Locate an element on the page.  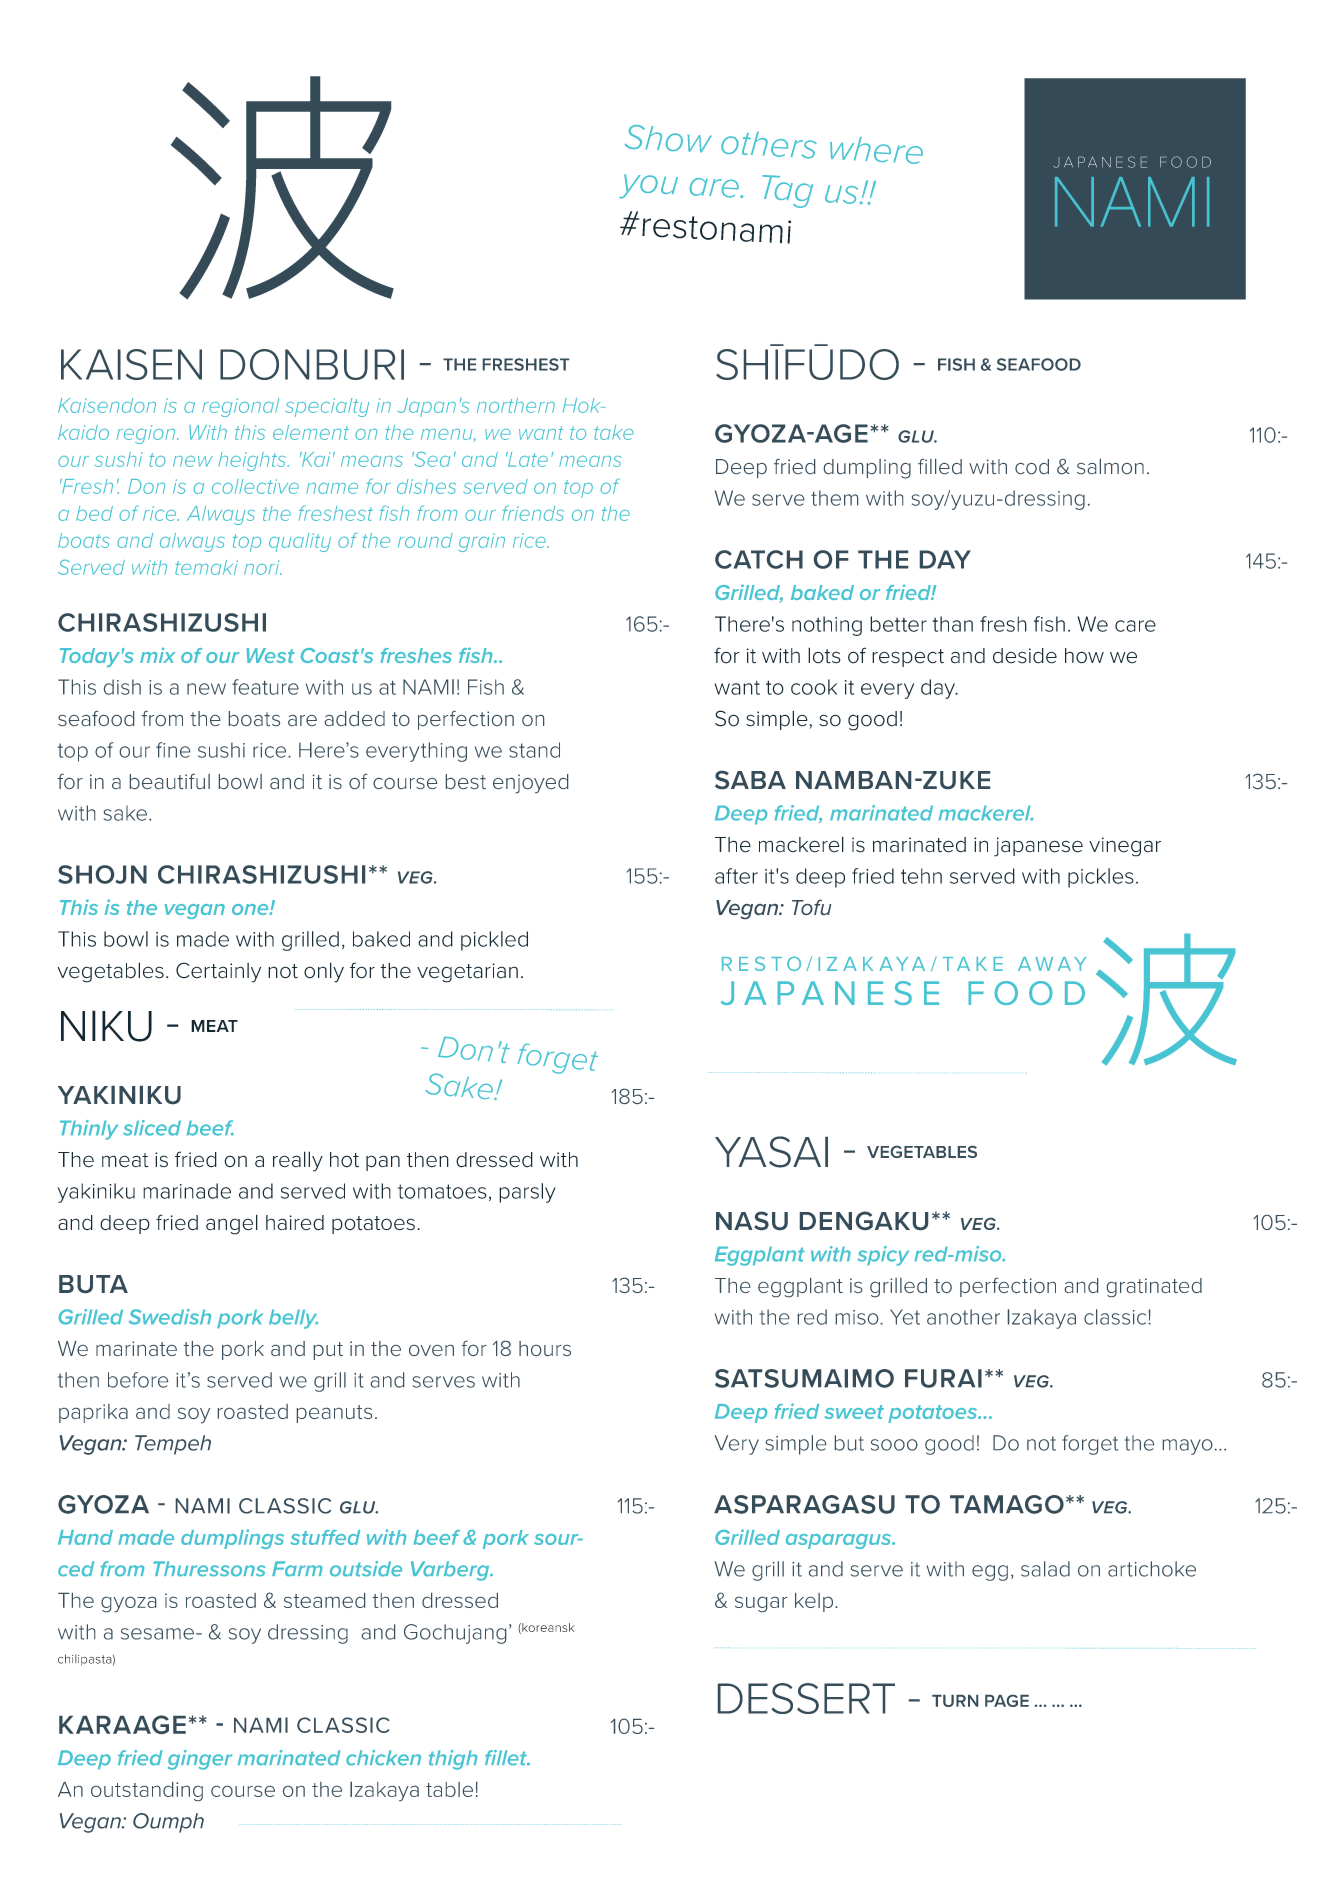
fillet is located at coordinates (507, 1757).
